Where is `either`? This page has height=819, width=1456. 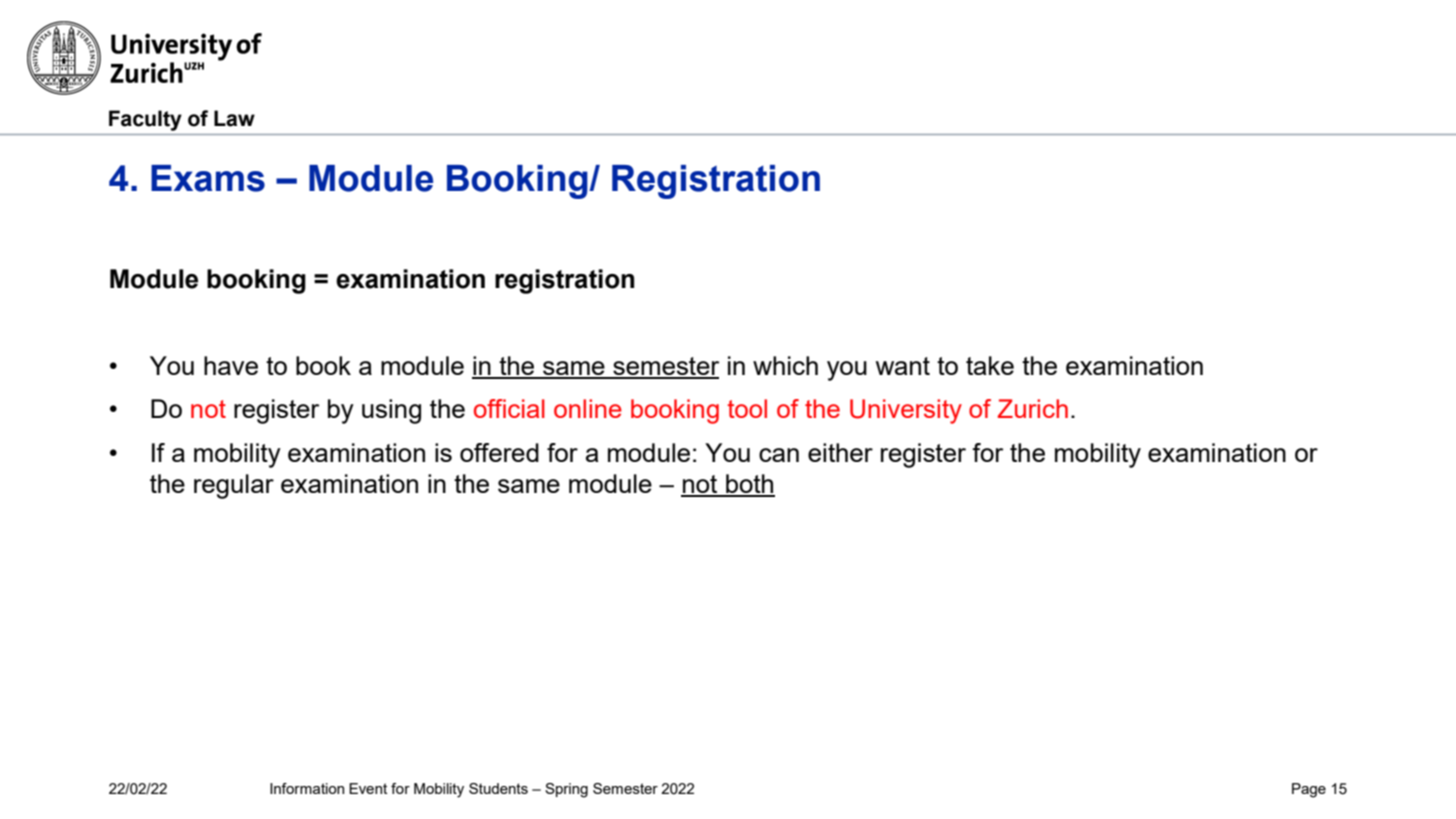 either is located at coordinates (840, 452).
